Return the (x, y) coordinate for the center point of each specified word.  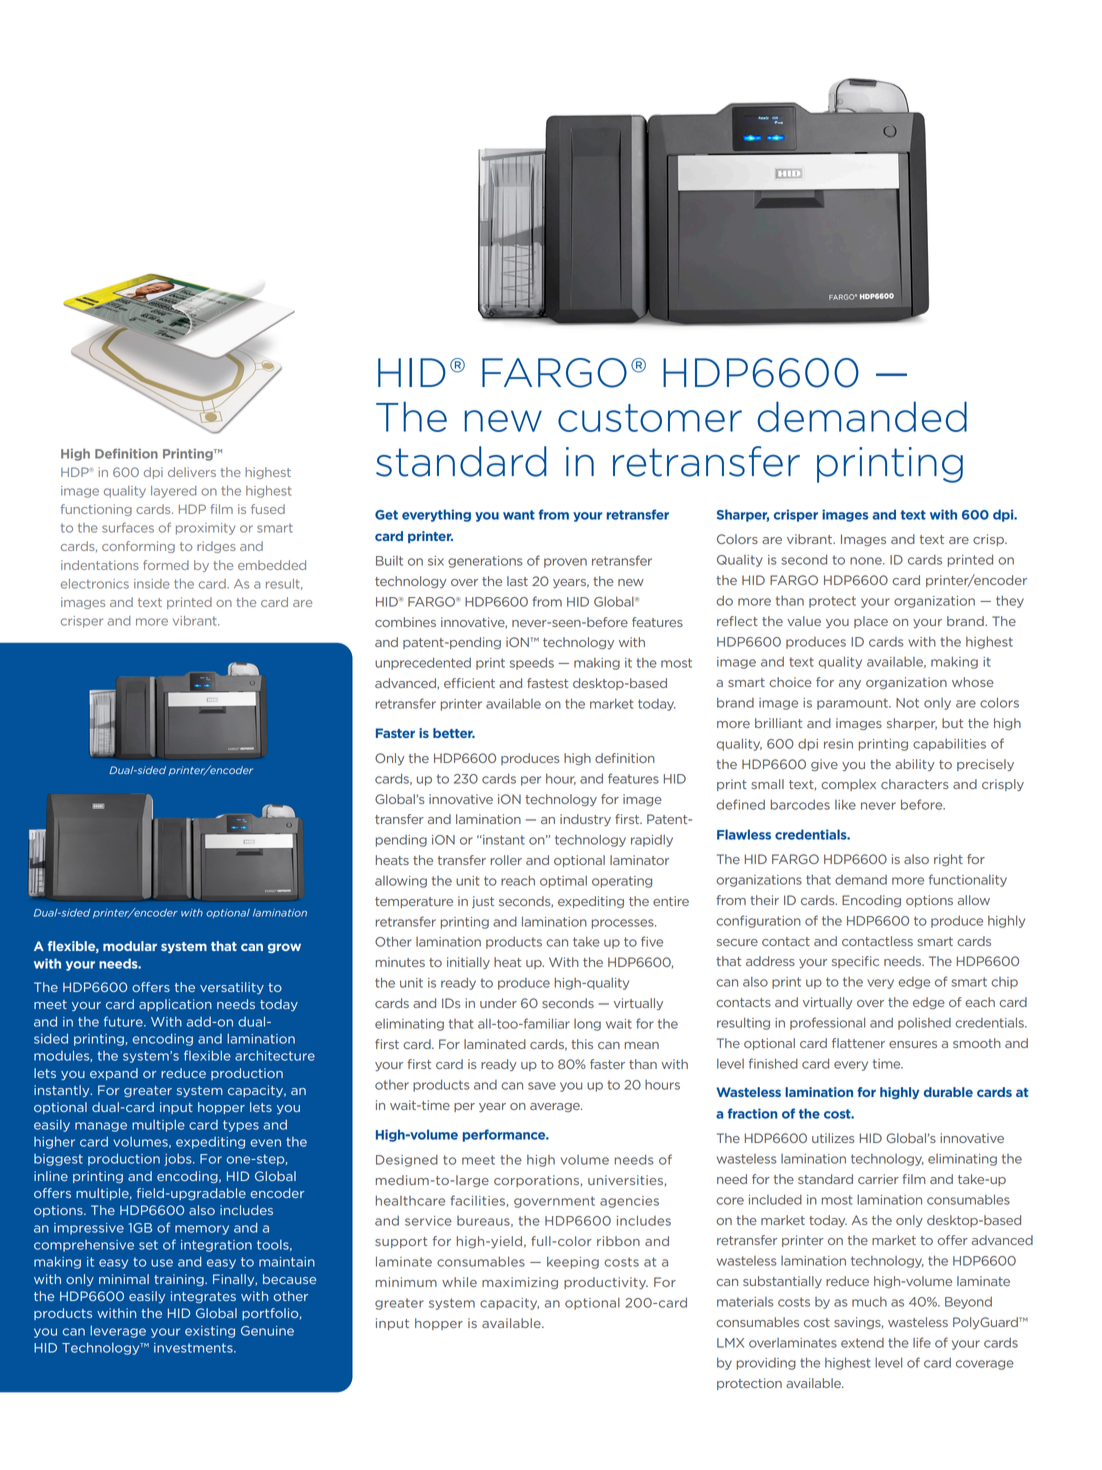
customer (650, 418)
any (850, 684)
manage (101, 1127)
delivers (192, 472)
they (1010, 601)
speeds (532, 663)
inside (152, 584)
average (556, 1107)
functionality (968, 880)
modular (130, 946)
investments (194, 1348)
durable (948, 1092)
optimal (563, 882)
